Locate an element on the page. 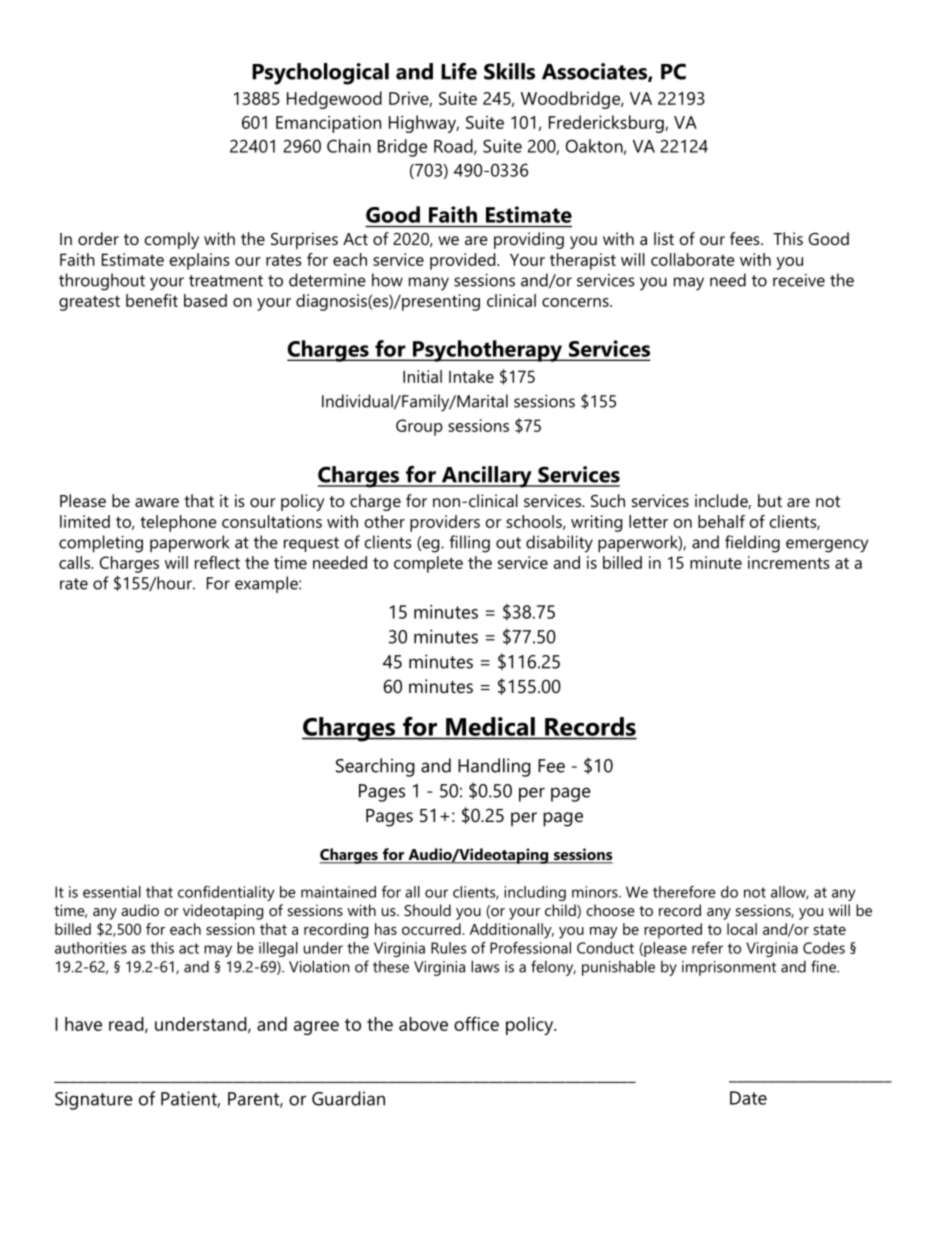 This page has height=1233, width=952. Searching is located at coordinates (375, 767).
